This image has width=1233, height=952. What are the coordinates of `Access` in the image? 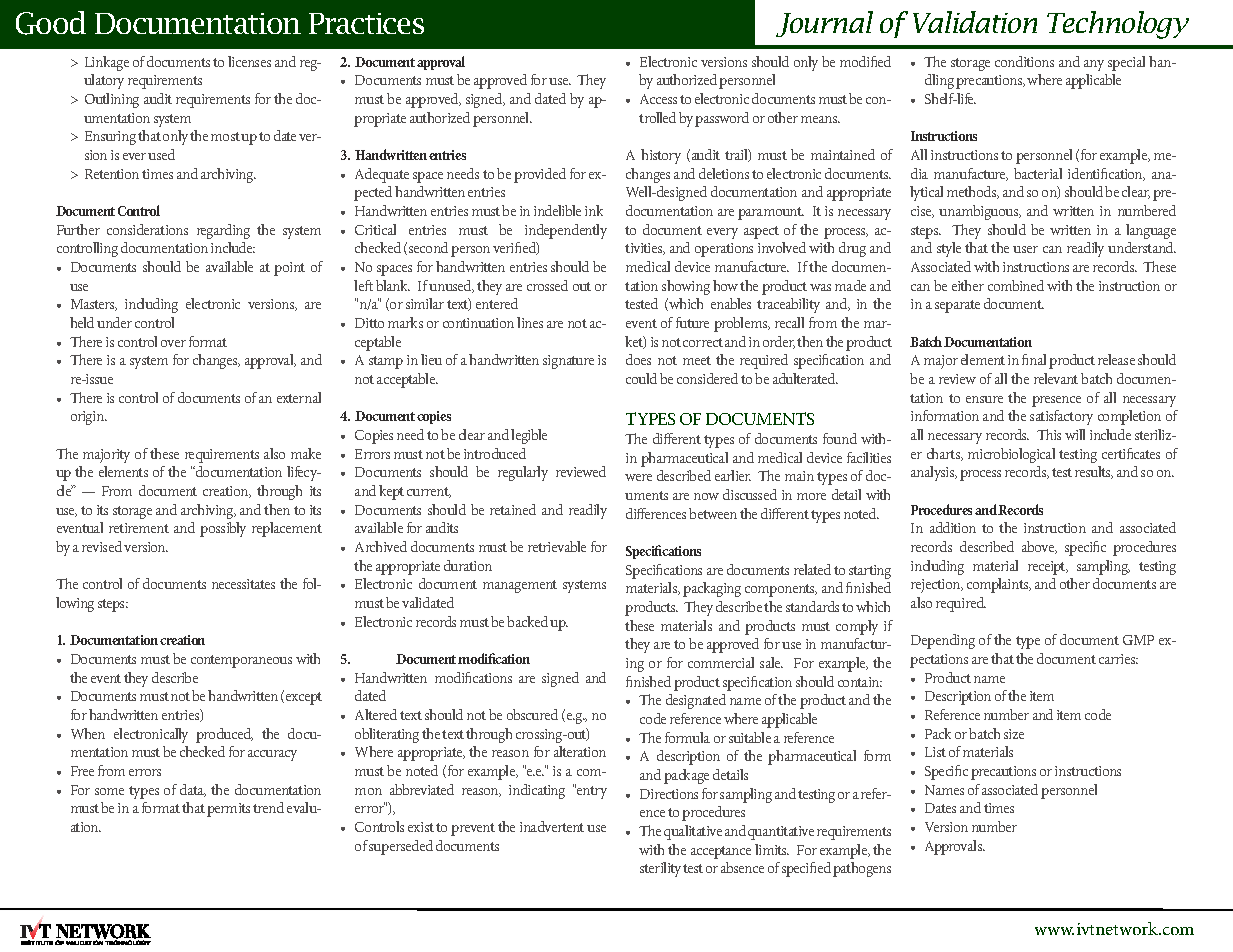 It's located at (658, 99).
